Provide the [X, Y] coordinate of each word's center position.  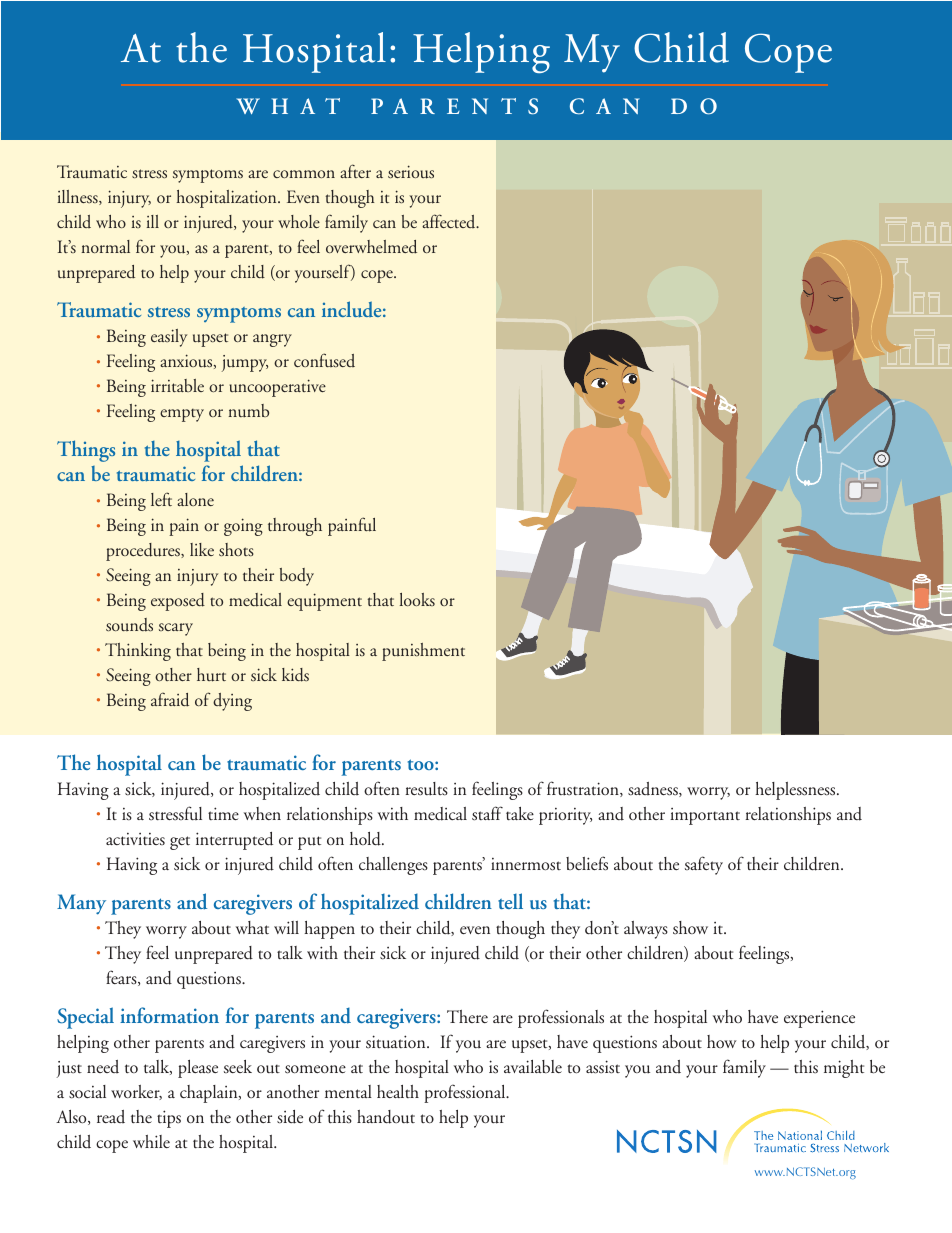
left [161, 499]
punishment [423, 652]
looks [417, 599]
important [705, 816]
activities [135, 839]
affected [450, 221]
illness [78, 197]
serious [411, 172]
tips [169, 1119]
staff [487, 813]
